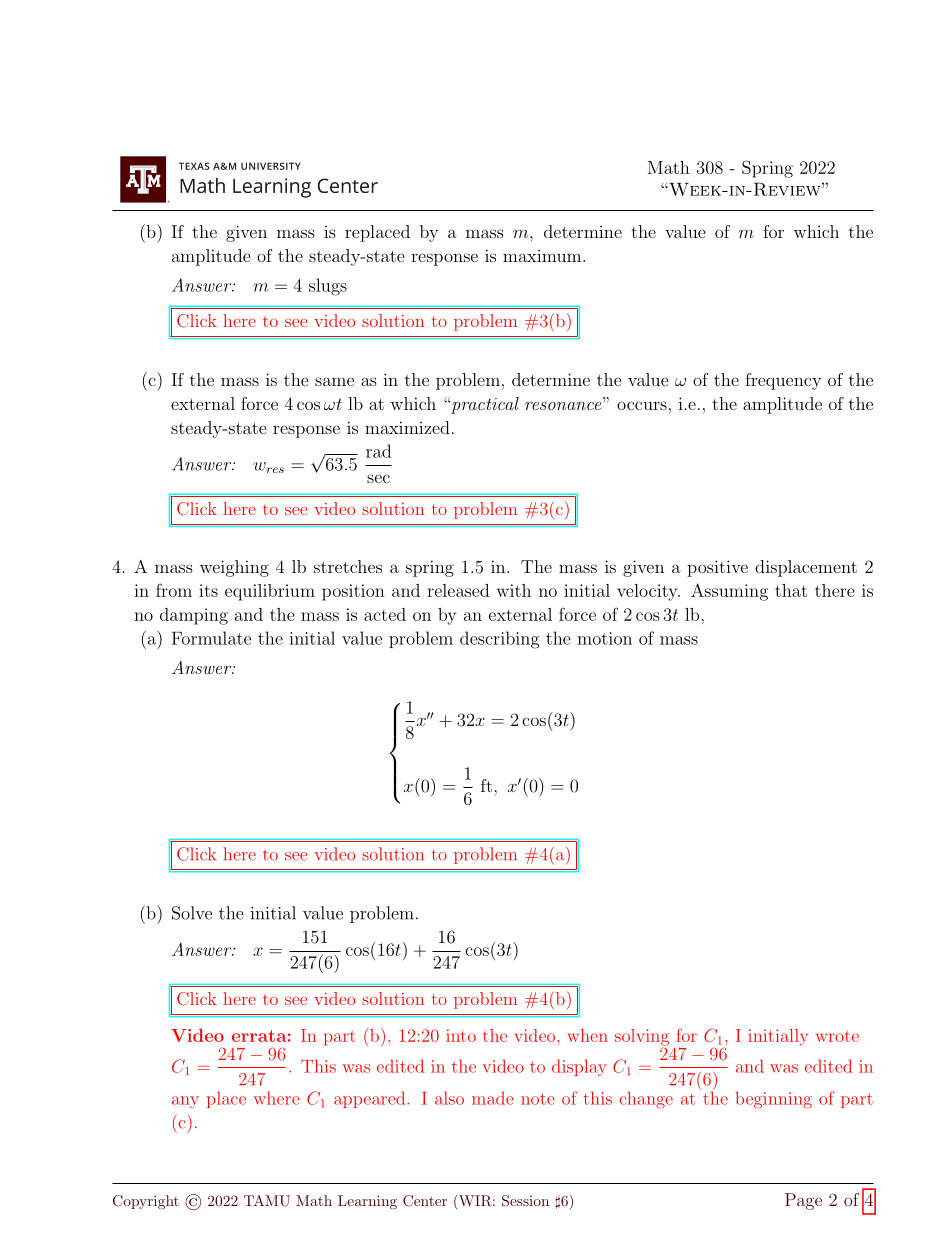 The height and width of the page is (1233, 952). I want to click on Session, so click(525, 1201).
